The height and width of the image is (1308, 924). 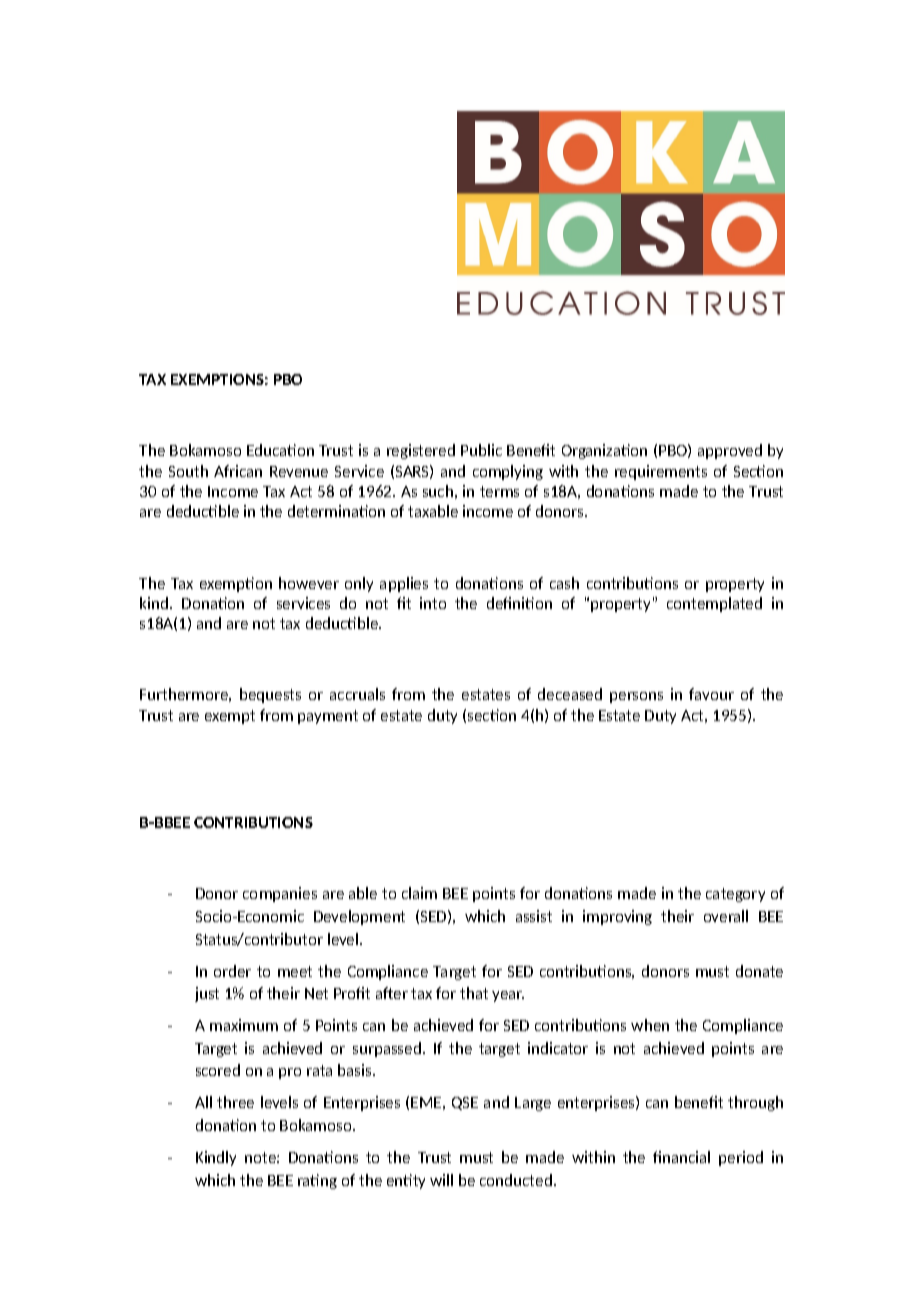 What do you see at coordinates (280, 894) in the image?
I see `companies` at bounding box center [280, 894].
